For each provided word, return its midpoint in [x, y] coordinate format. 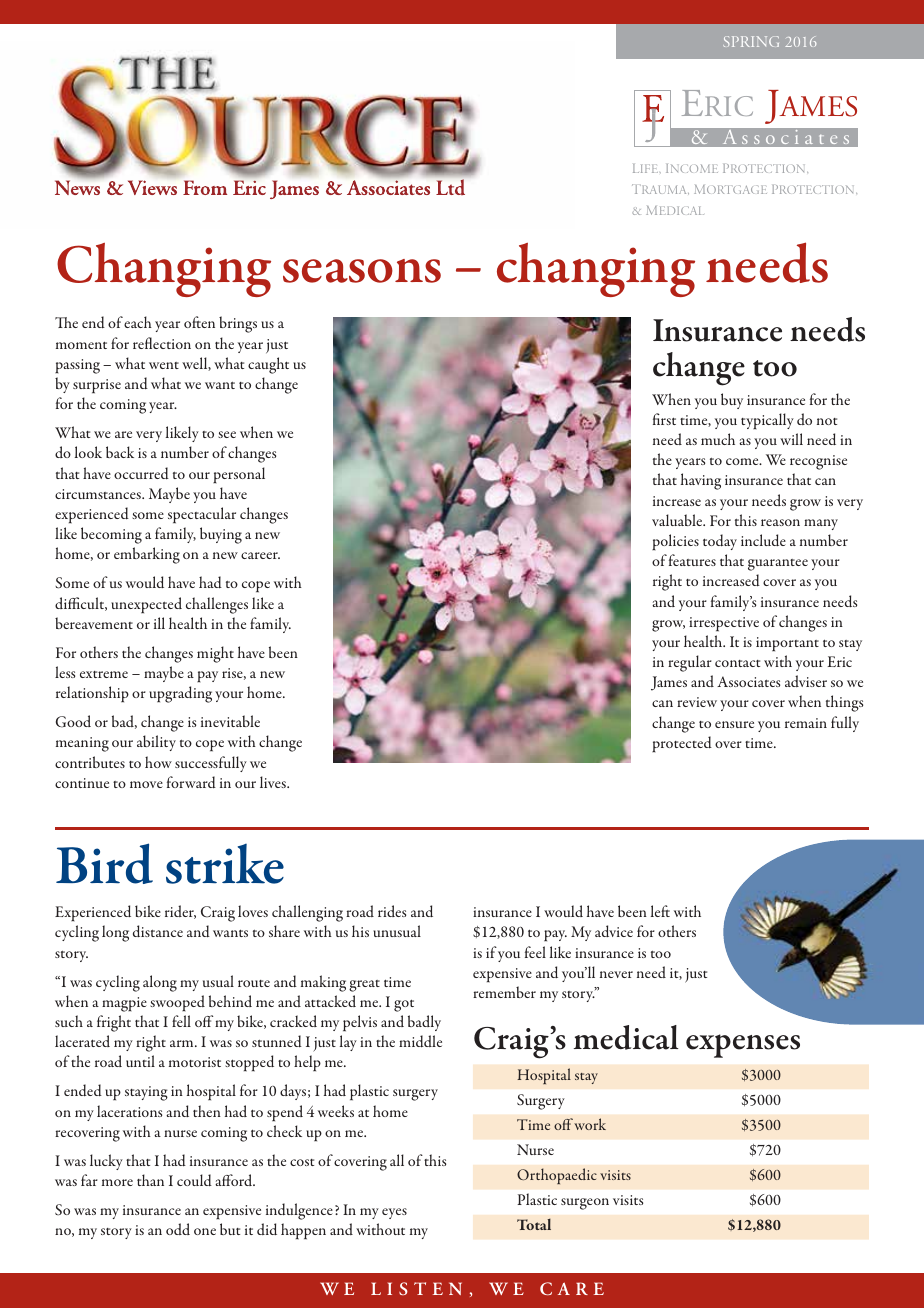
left [660, 911]
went [164, 365]
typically [767, 421]
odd [178, 1229]
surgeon [585, 1204]
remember [504, 992]
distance [158, 931]
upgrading [180, 694]
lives [274, 782]
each [138, 322]
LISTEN [416, 1288]
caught [268, 365]
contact [737, 663]
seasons [362, 271]
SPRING [751, 41]
